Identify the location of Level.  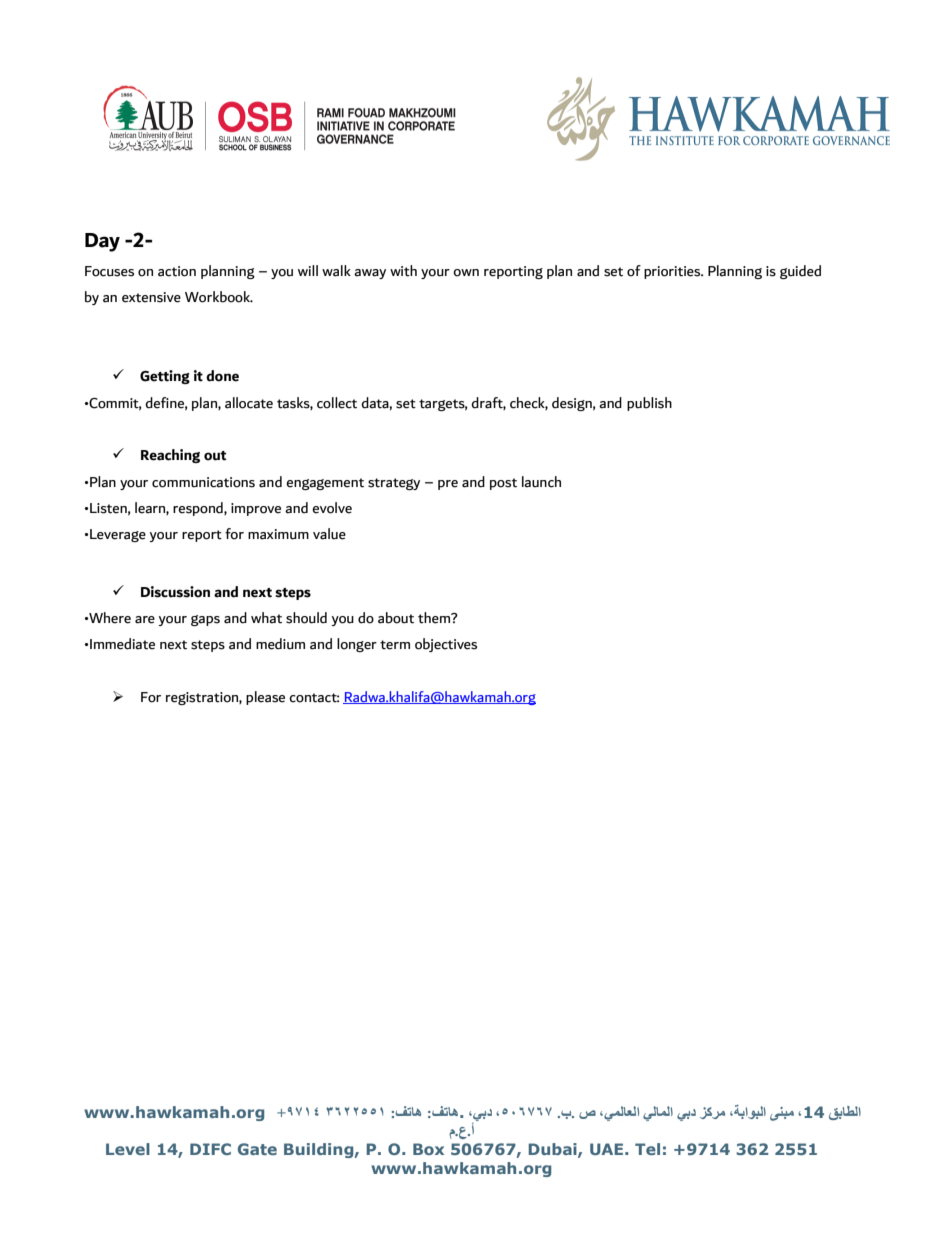
(128, 1149).
